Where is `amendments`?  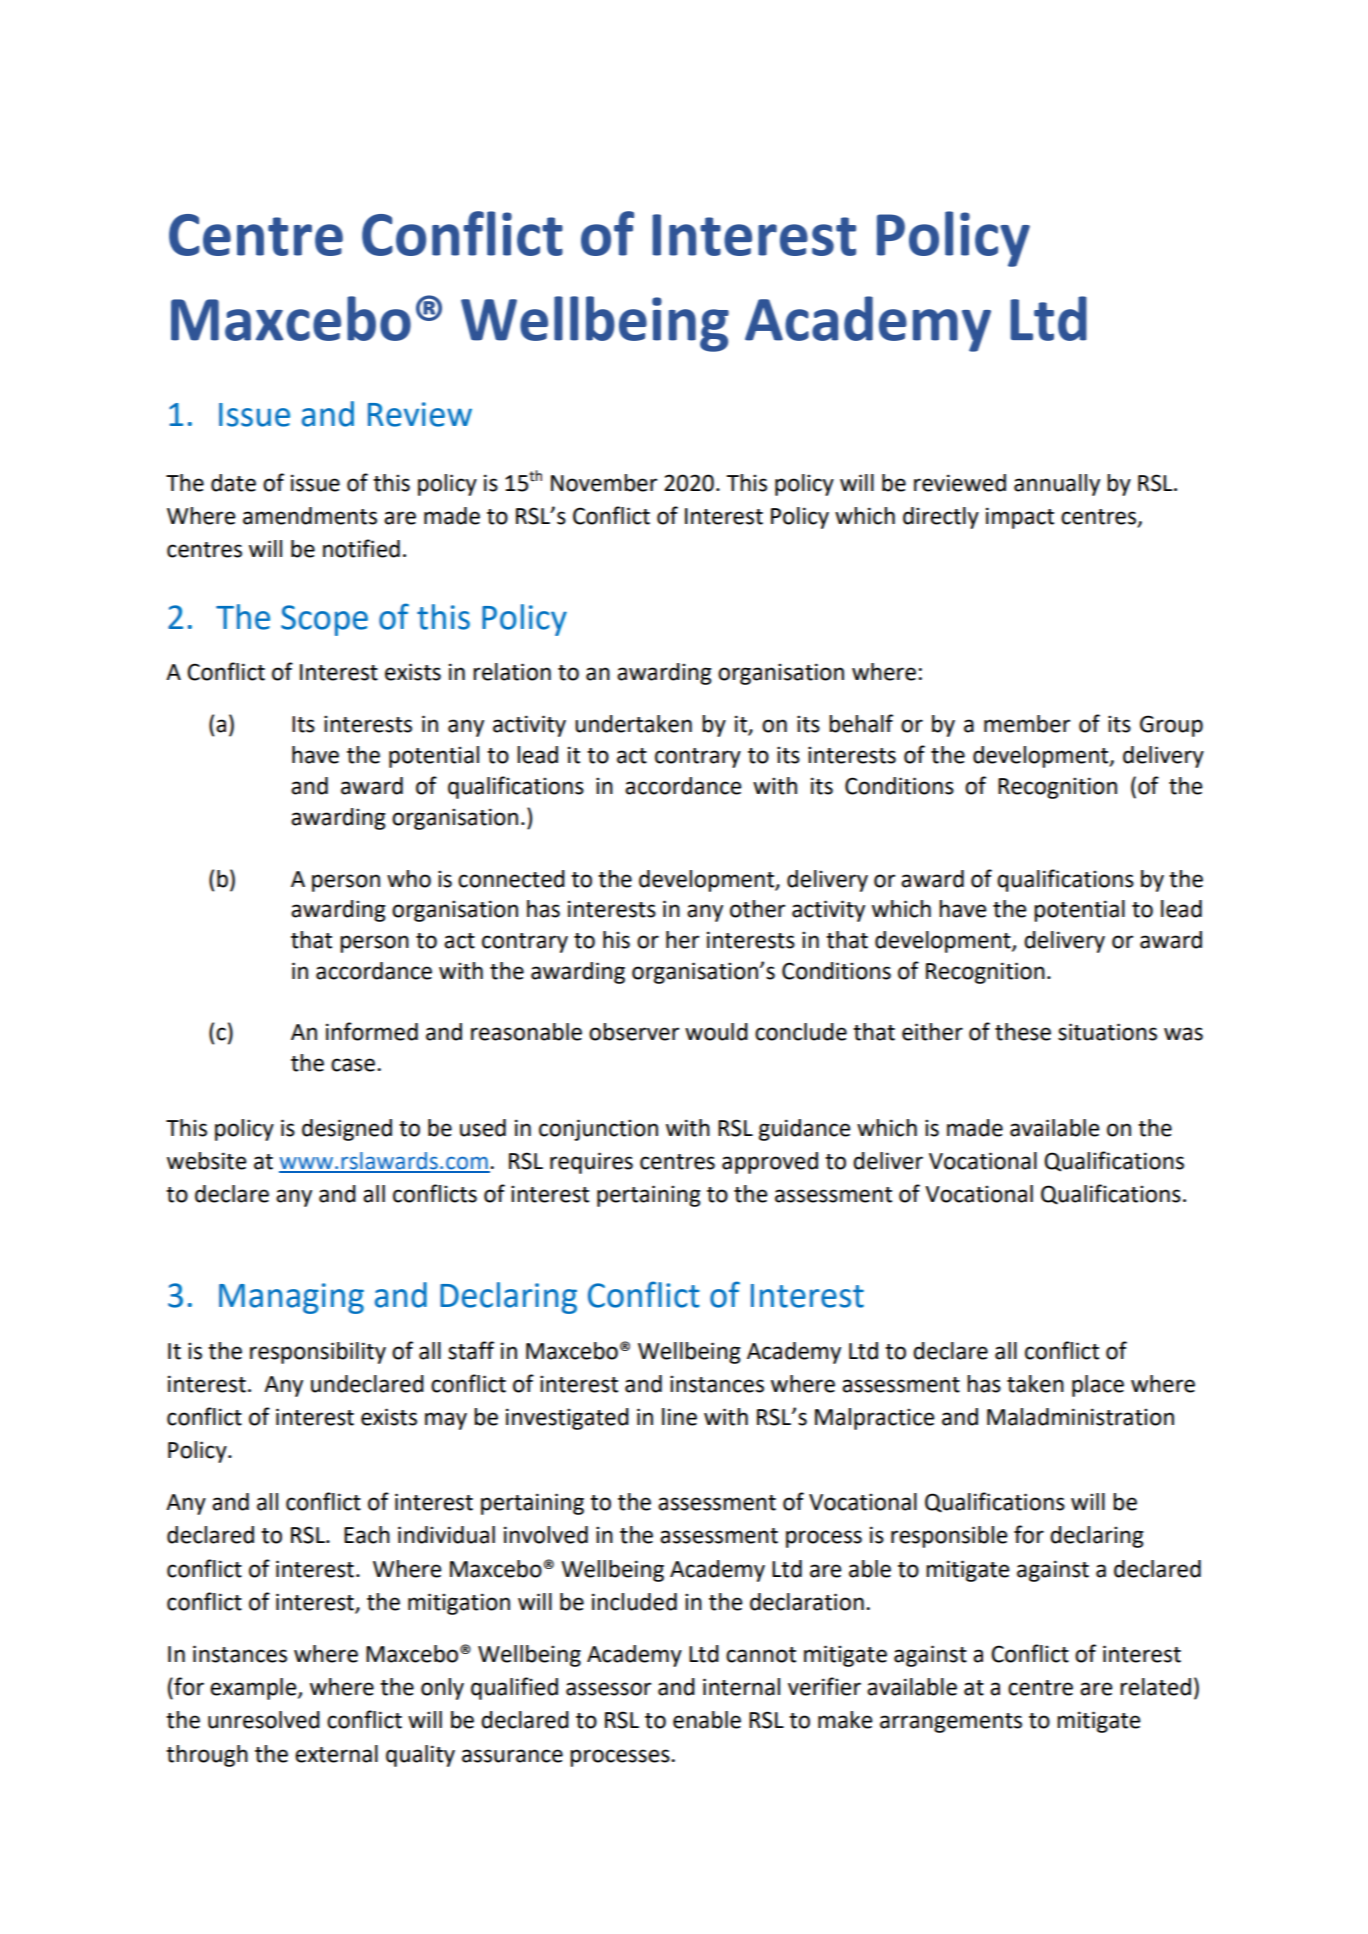
amendments is located at coordinates (310, 516).
